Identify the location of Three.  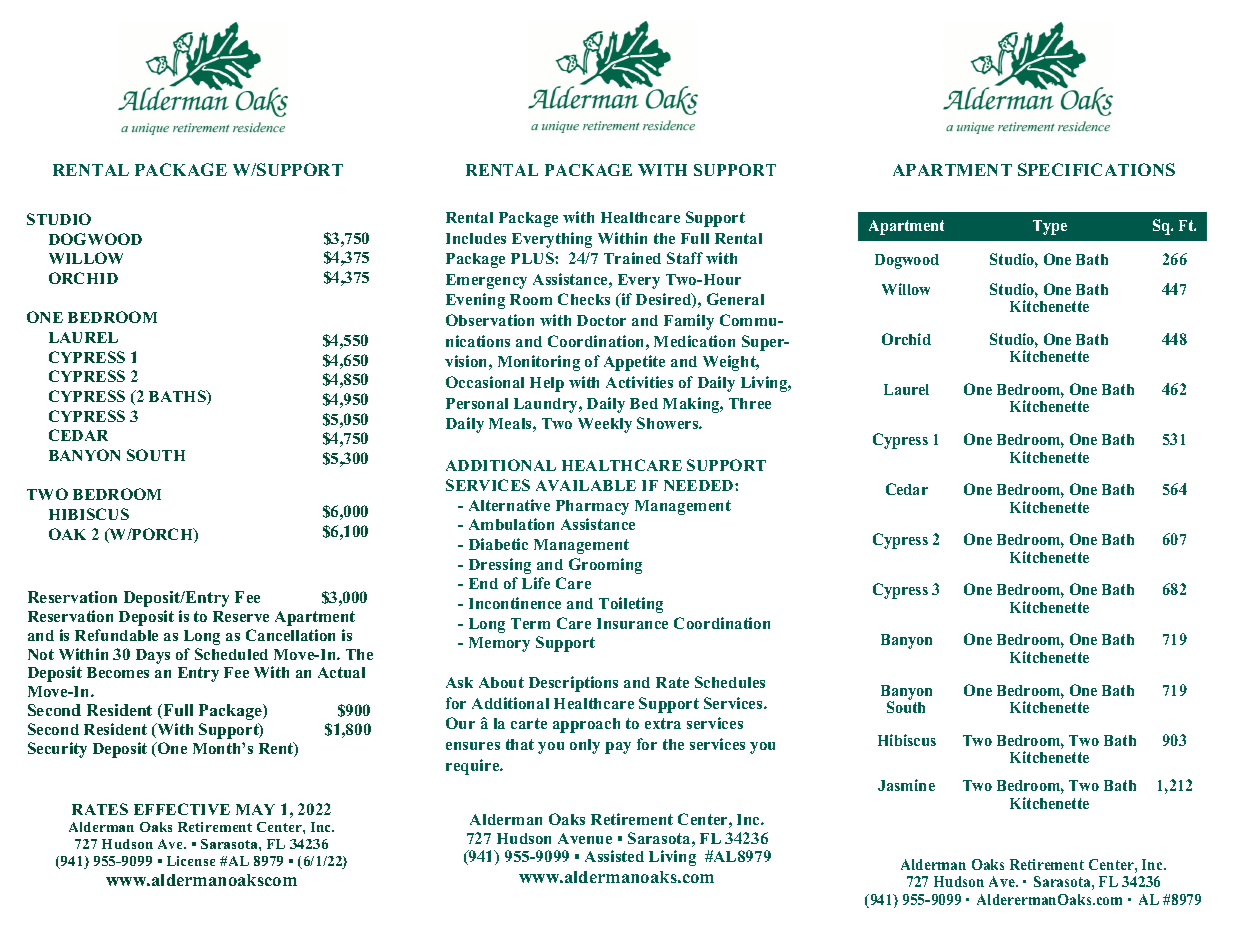
(750, 403).
